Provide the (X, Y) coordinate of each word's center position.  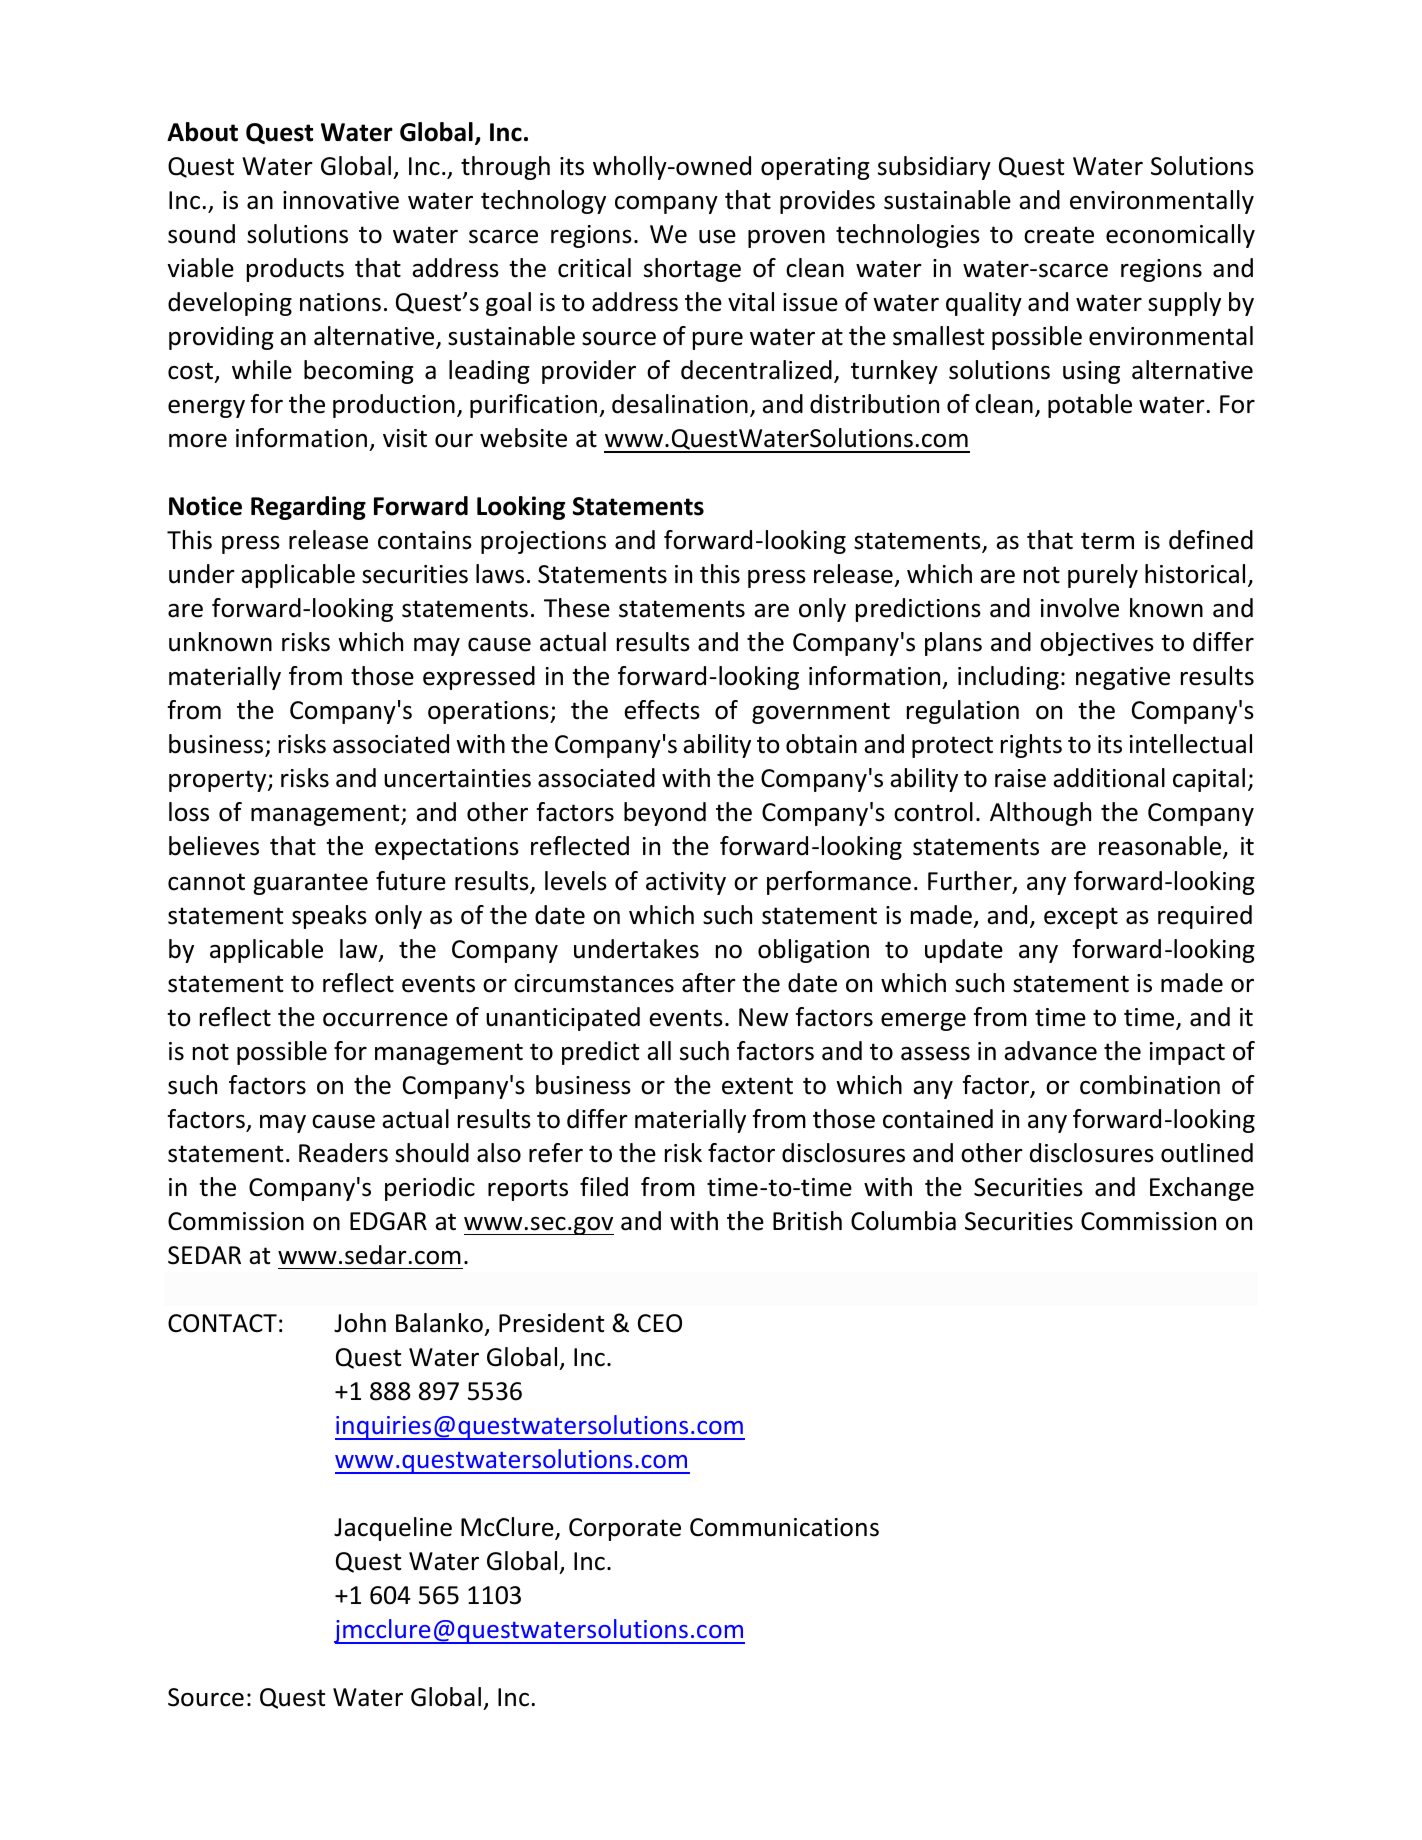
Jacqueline (393, 1529)
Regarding (308, 508)
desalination (680, 404)
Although (1040, 814)
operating (815, 168)
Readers (343, 1153)
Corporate (625, 1529)
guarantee (310, 884)
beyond (665, 814)
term (1107, 541)
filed (604, 1187)
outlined (1207, 1153)
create (1059, 235)
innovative (341, 200)
